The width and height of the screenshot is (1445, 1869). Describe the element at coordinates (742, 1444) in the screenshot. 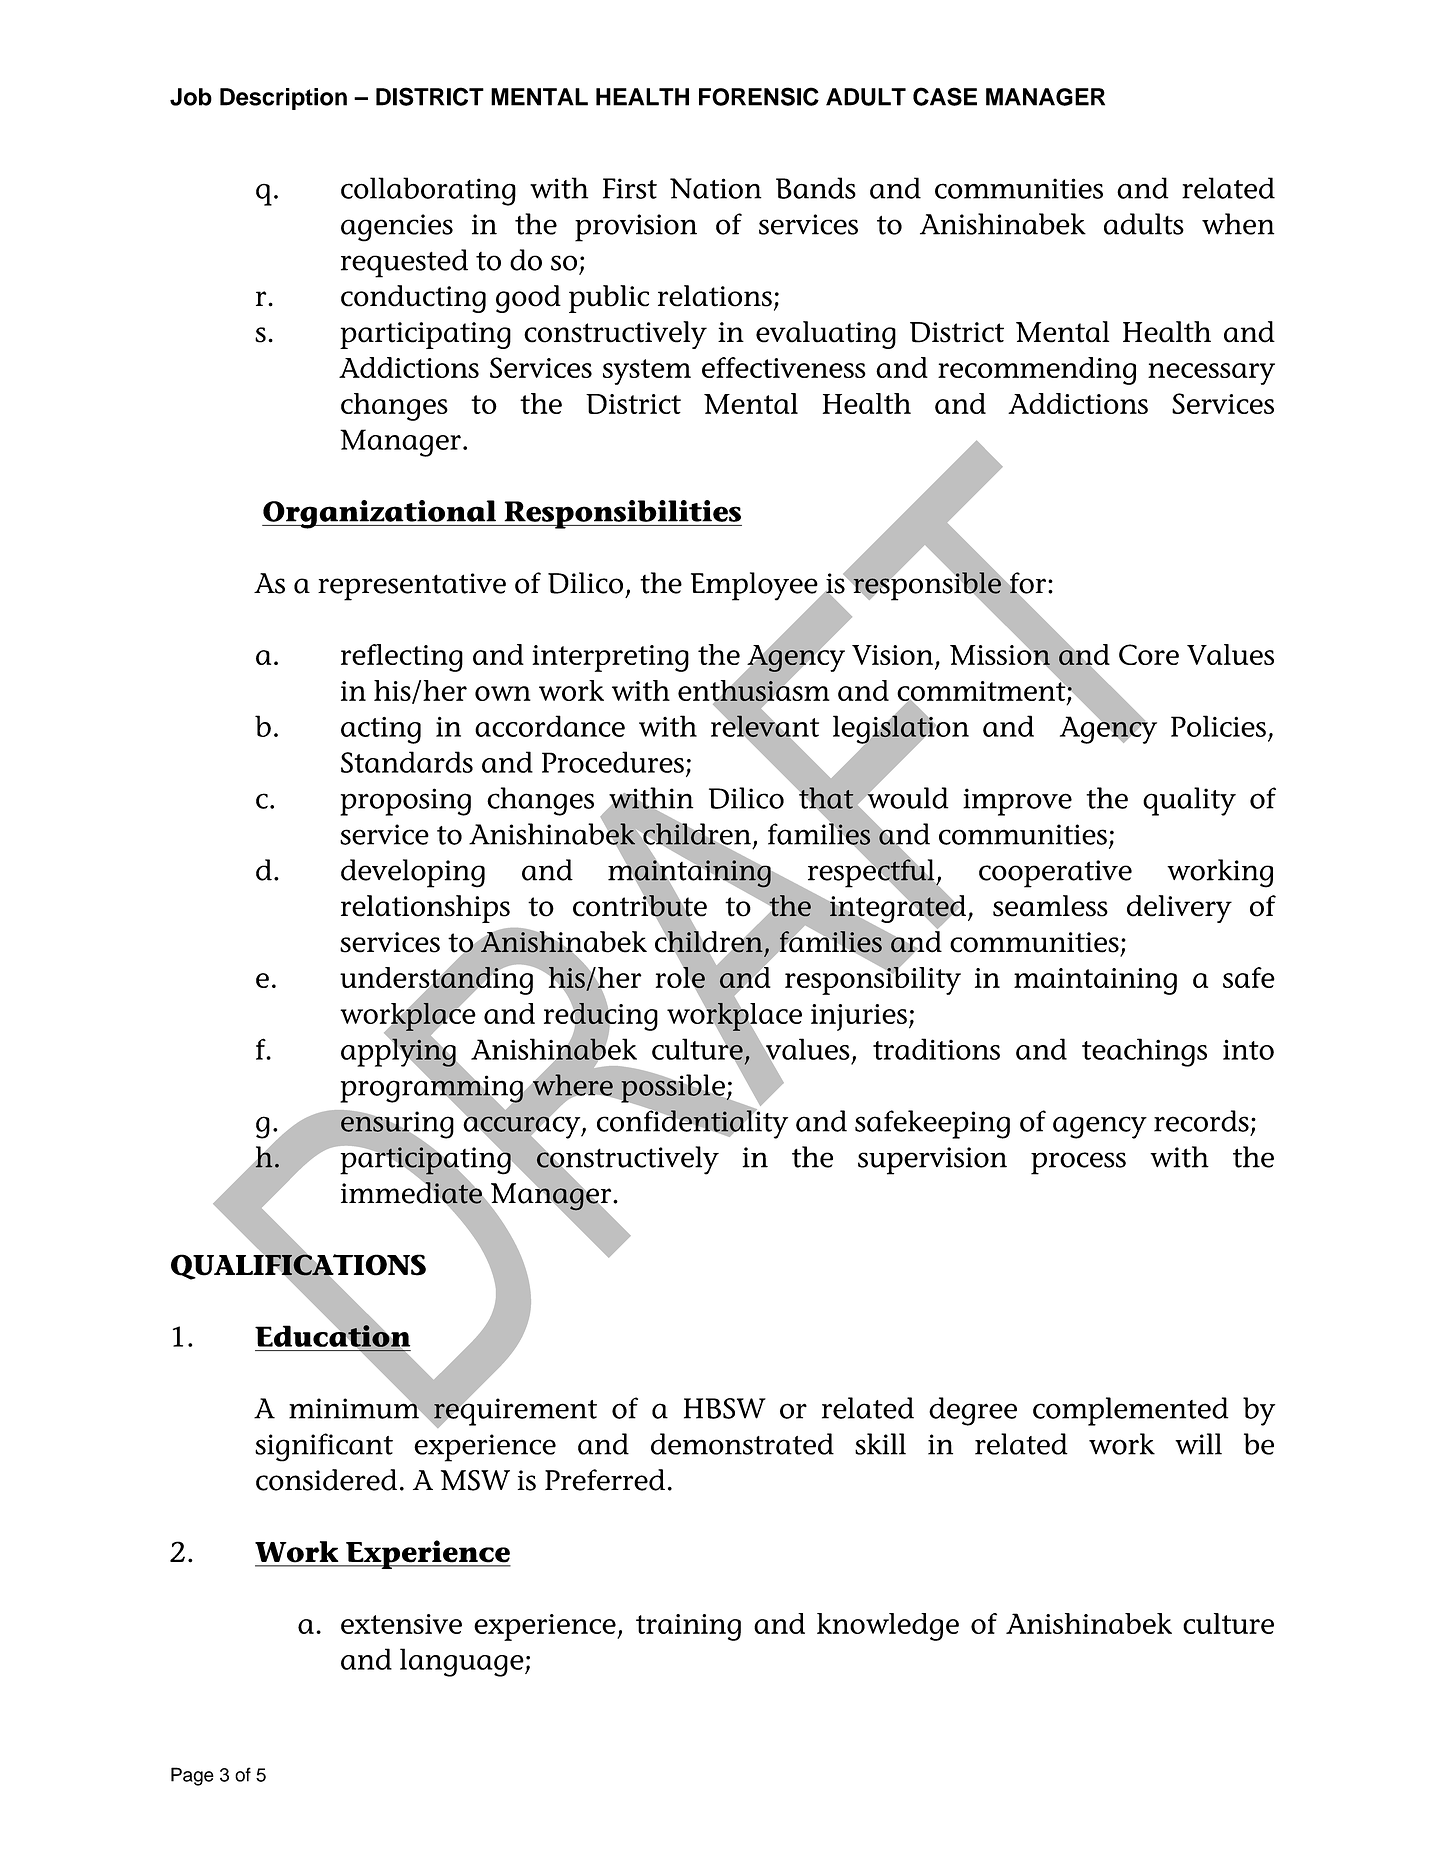

I see `demonstrated` at that location.
